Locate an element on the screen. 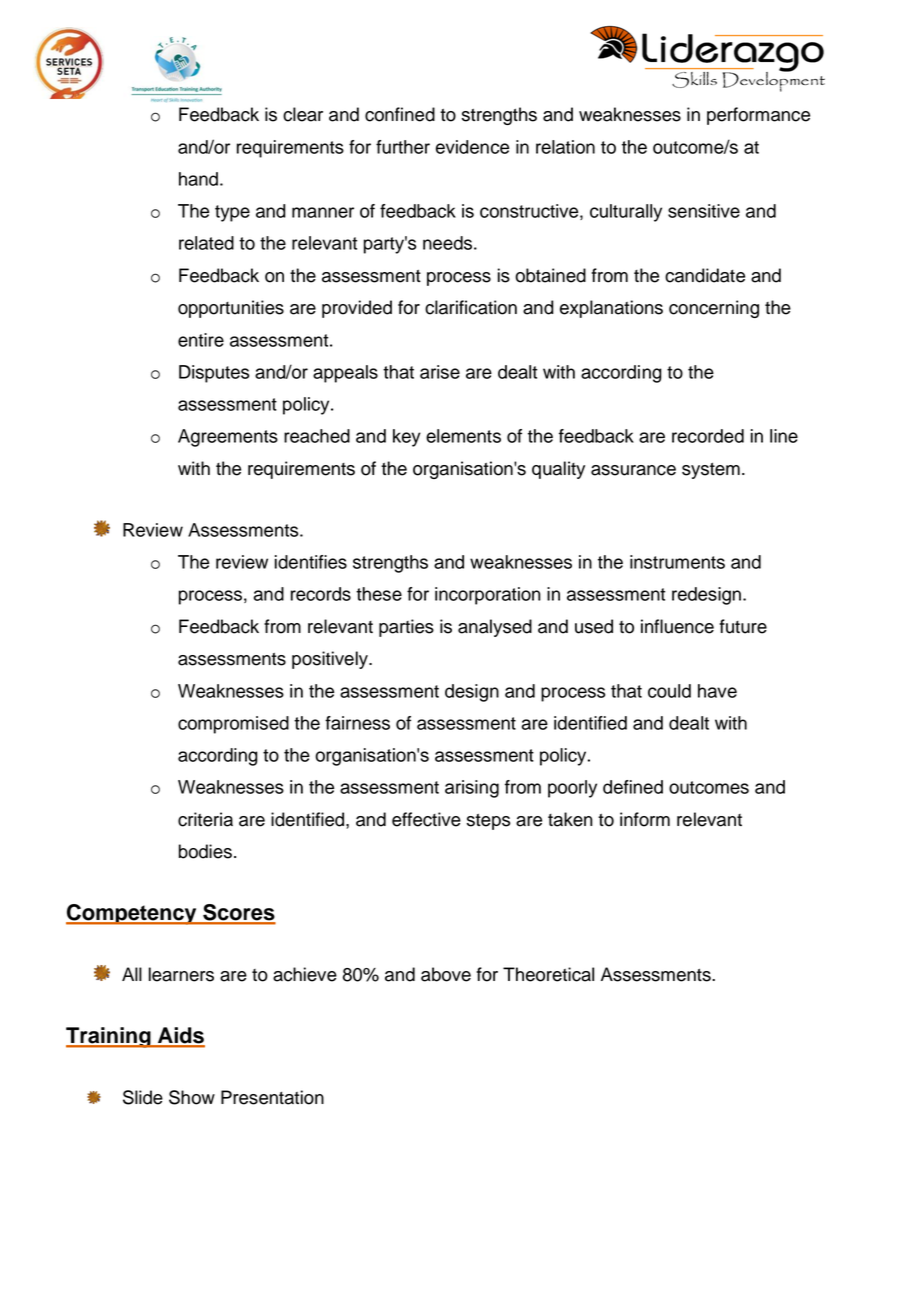 Image resolution: width=924 pixels, height=1307 pixels. Show is located at coordinates (192, 1097).
